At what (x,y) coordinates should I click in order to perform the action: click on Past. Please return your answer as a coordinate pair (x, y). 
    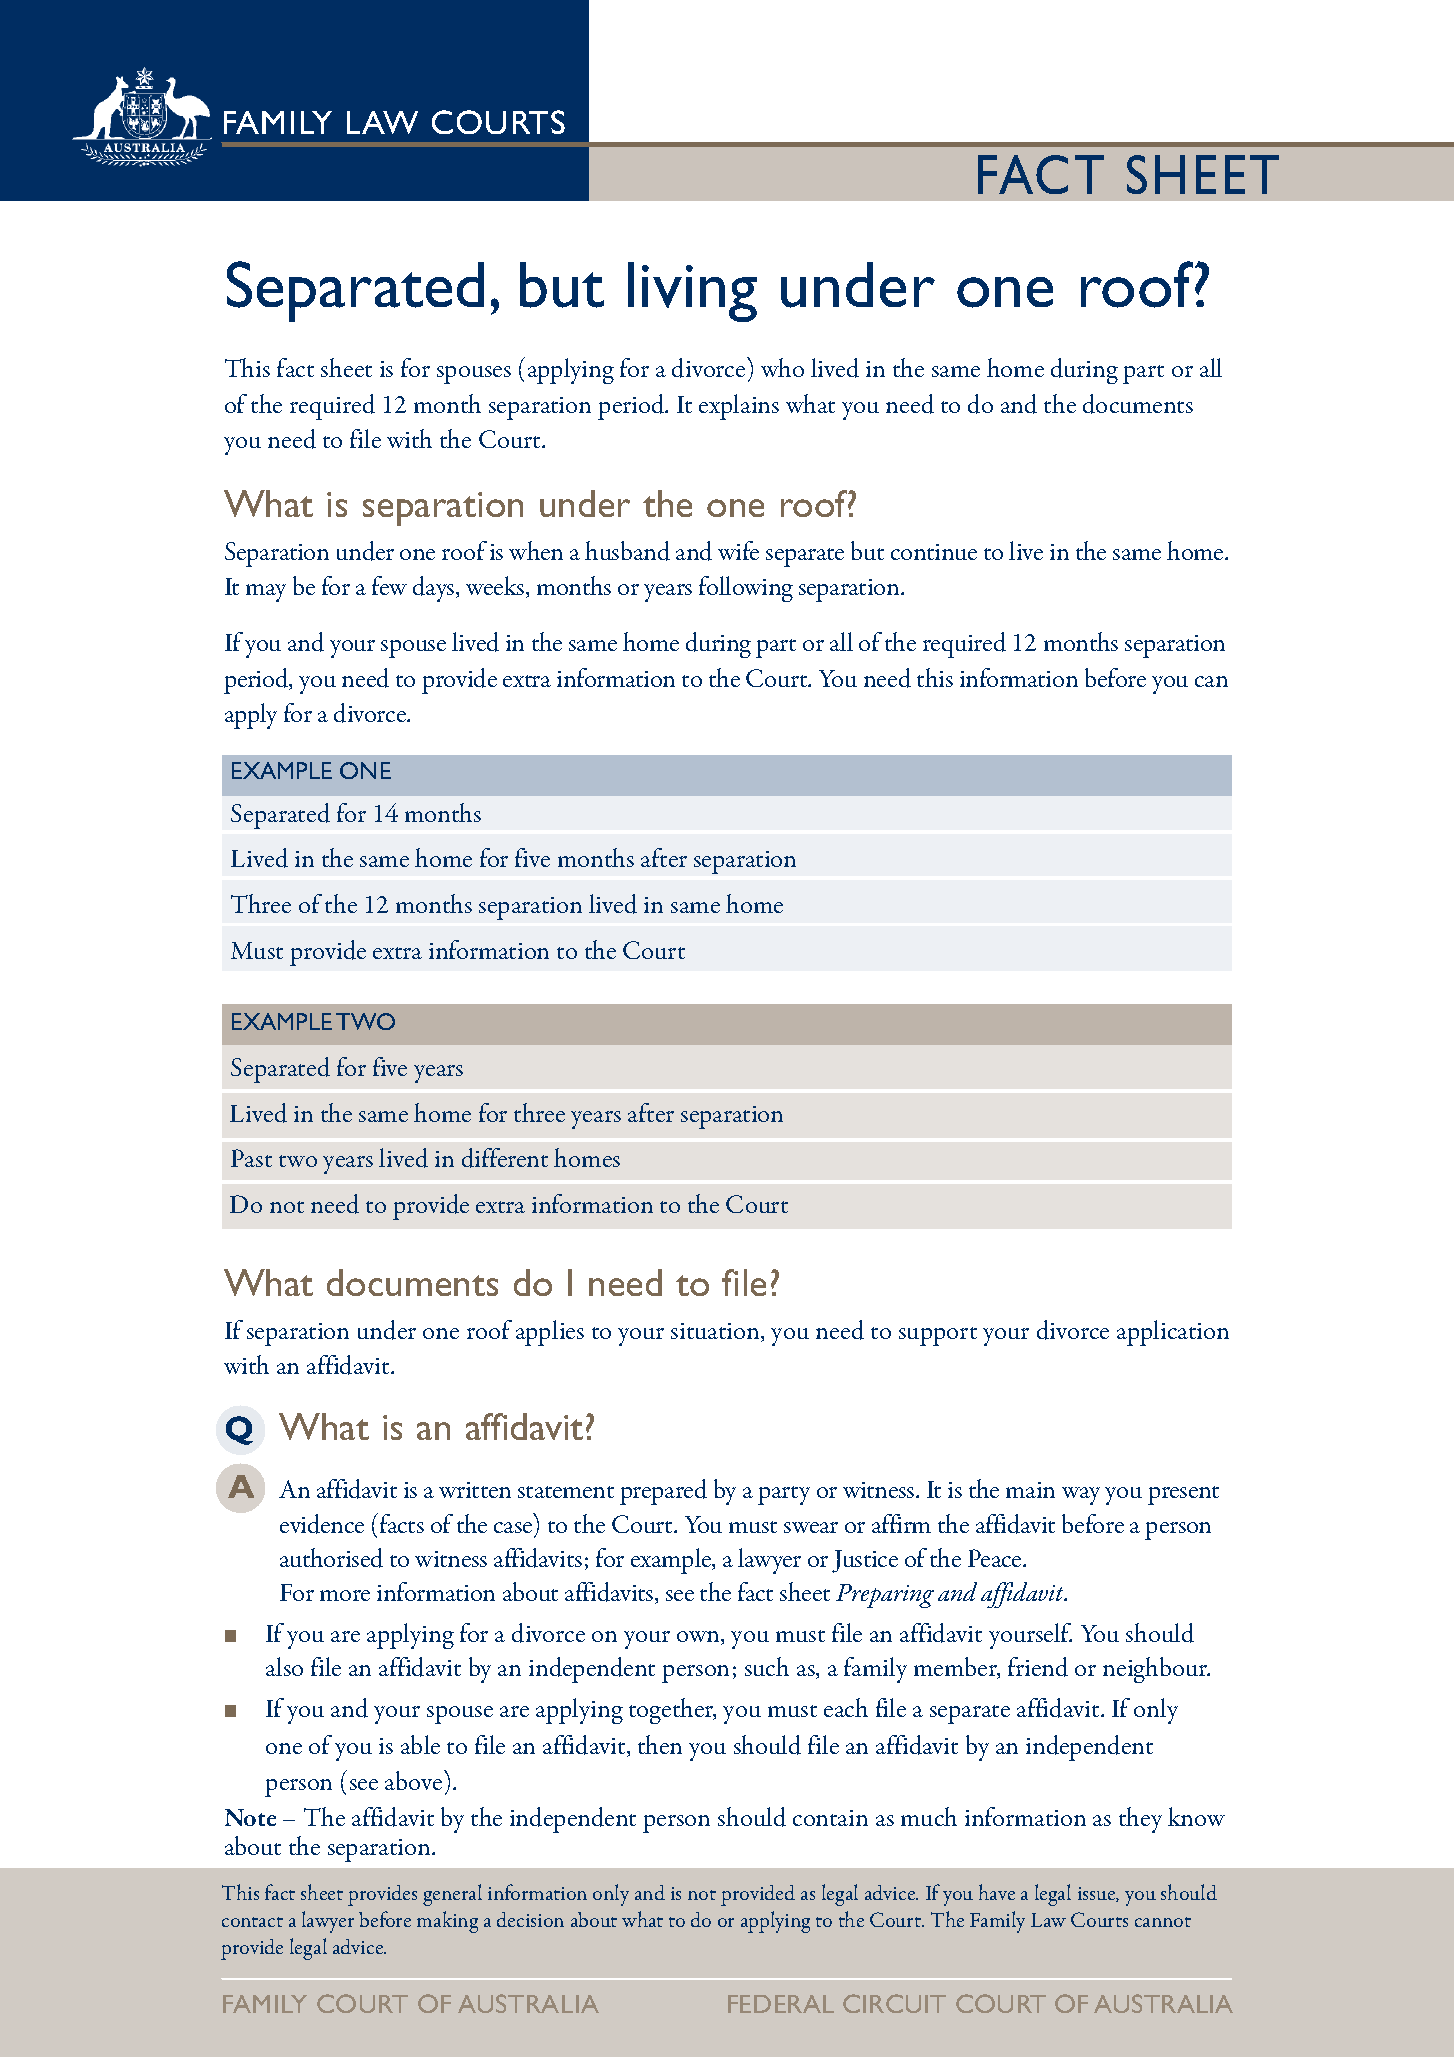
    Looking at the image, I should click on (251, 1158).
